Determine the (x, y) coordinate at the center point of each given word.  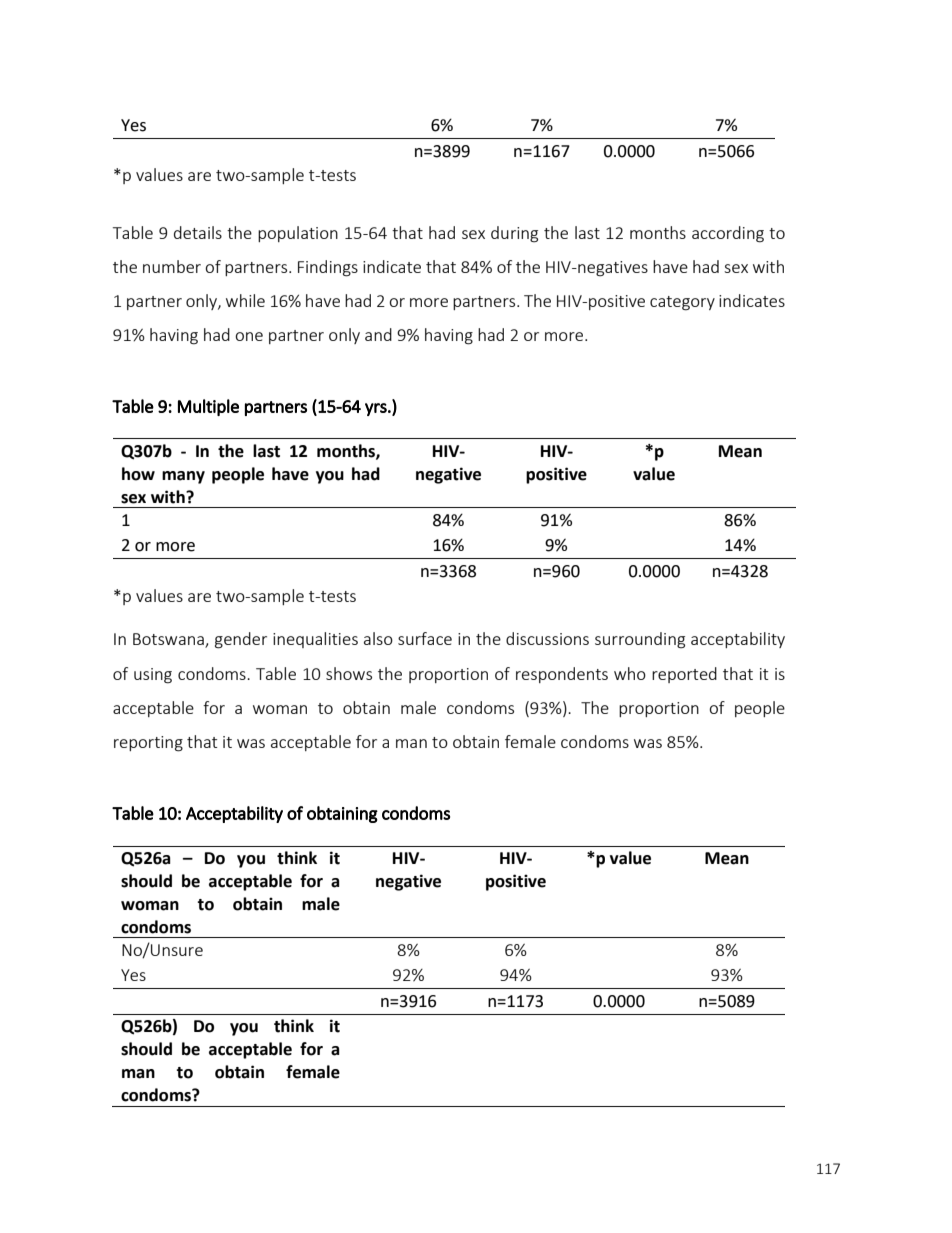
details (198, 232)
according (728, 234)
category (682, 303)
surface (425, 638)
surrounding (640, 640)
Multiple (208, 407)
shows (349, 673)
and (378, 334)
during (514, 234)
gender (241, 640)
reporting (148, 744)
